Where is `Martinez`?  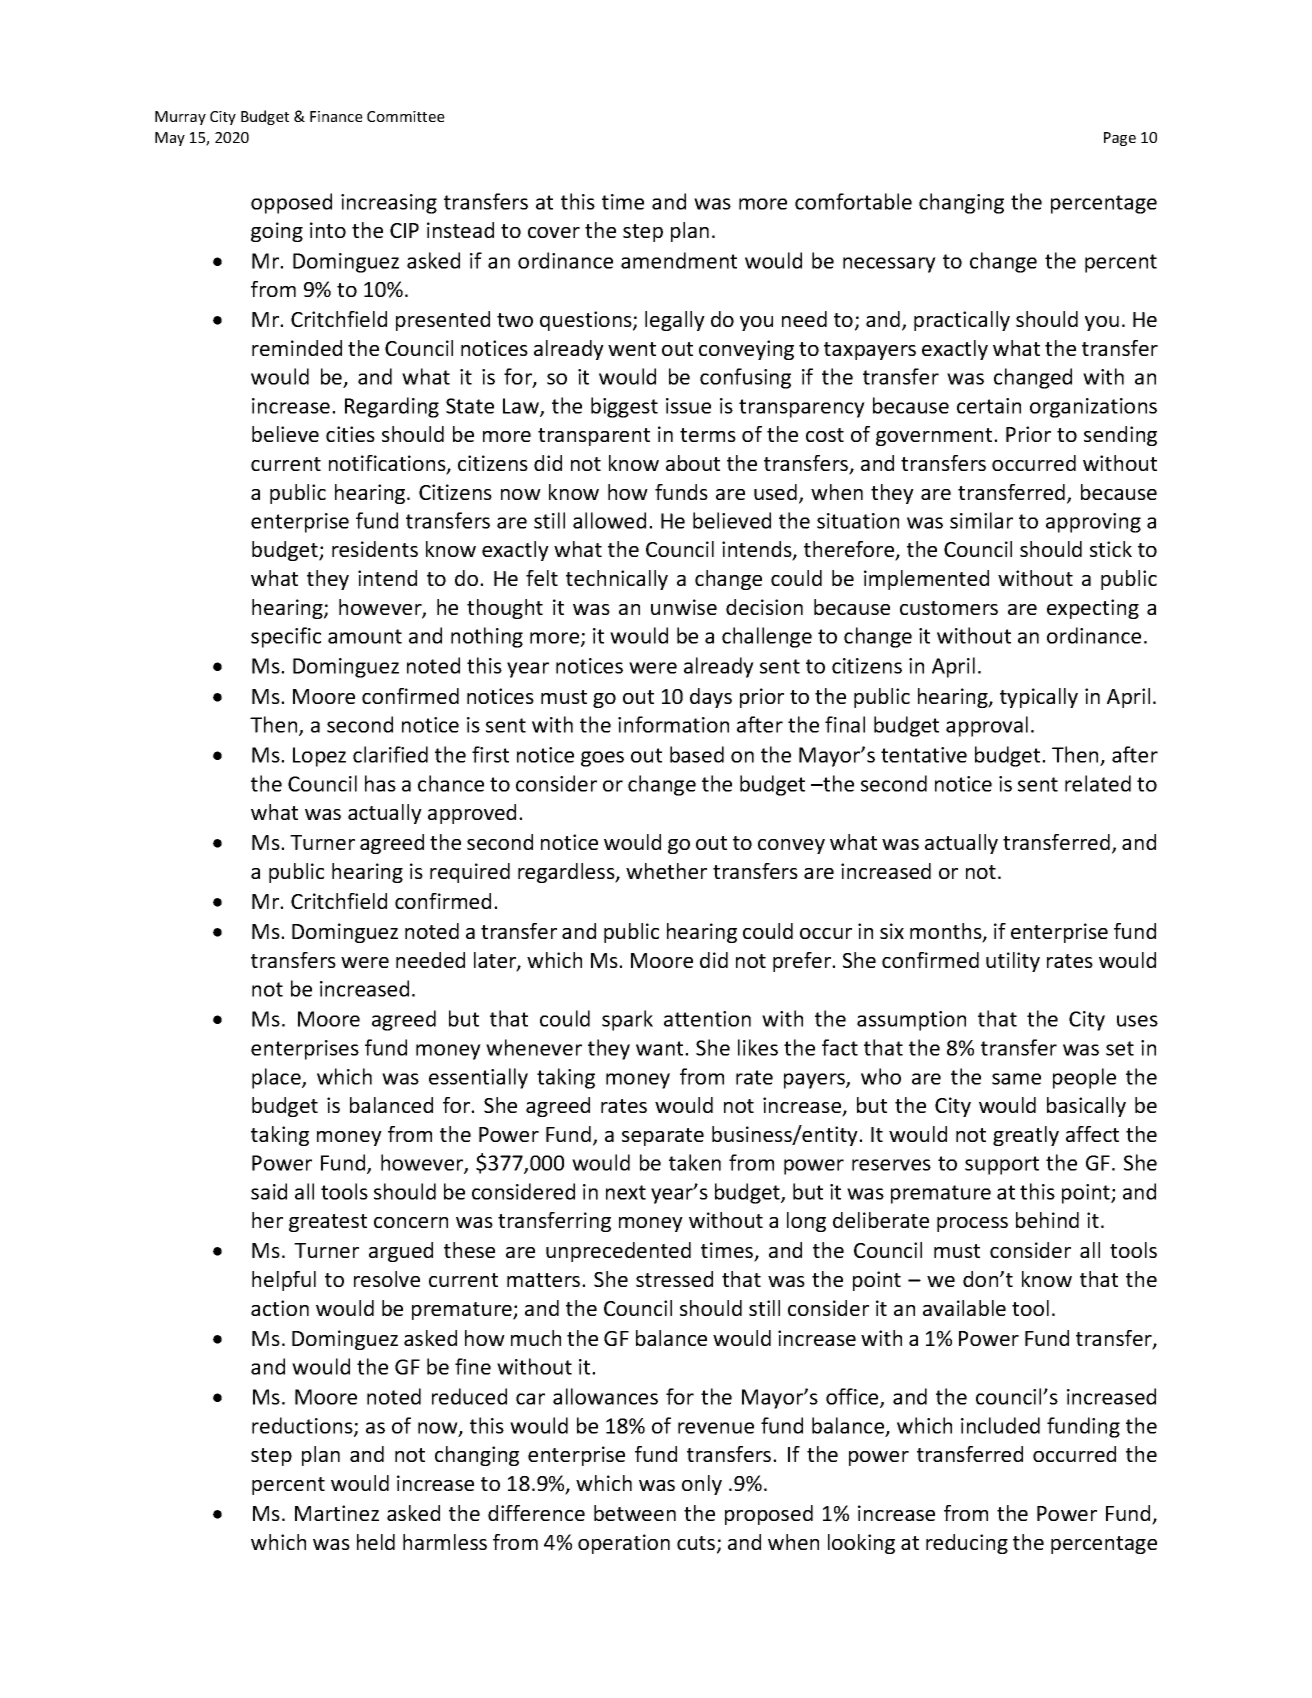 Martinez is located at coordinates (337, 1513).
